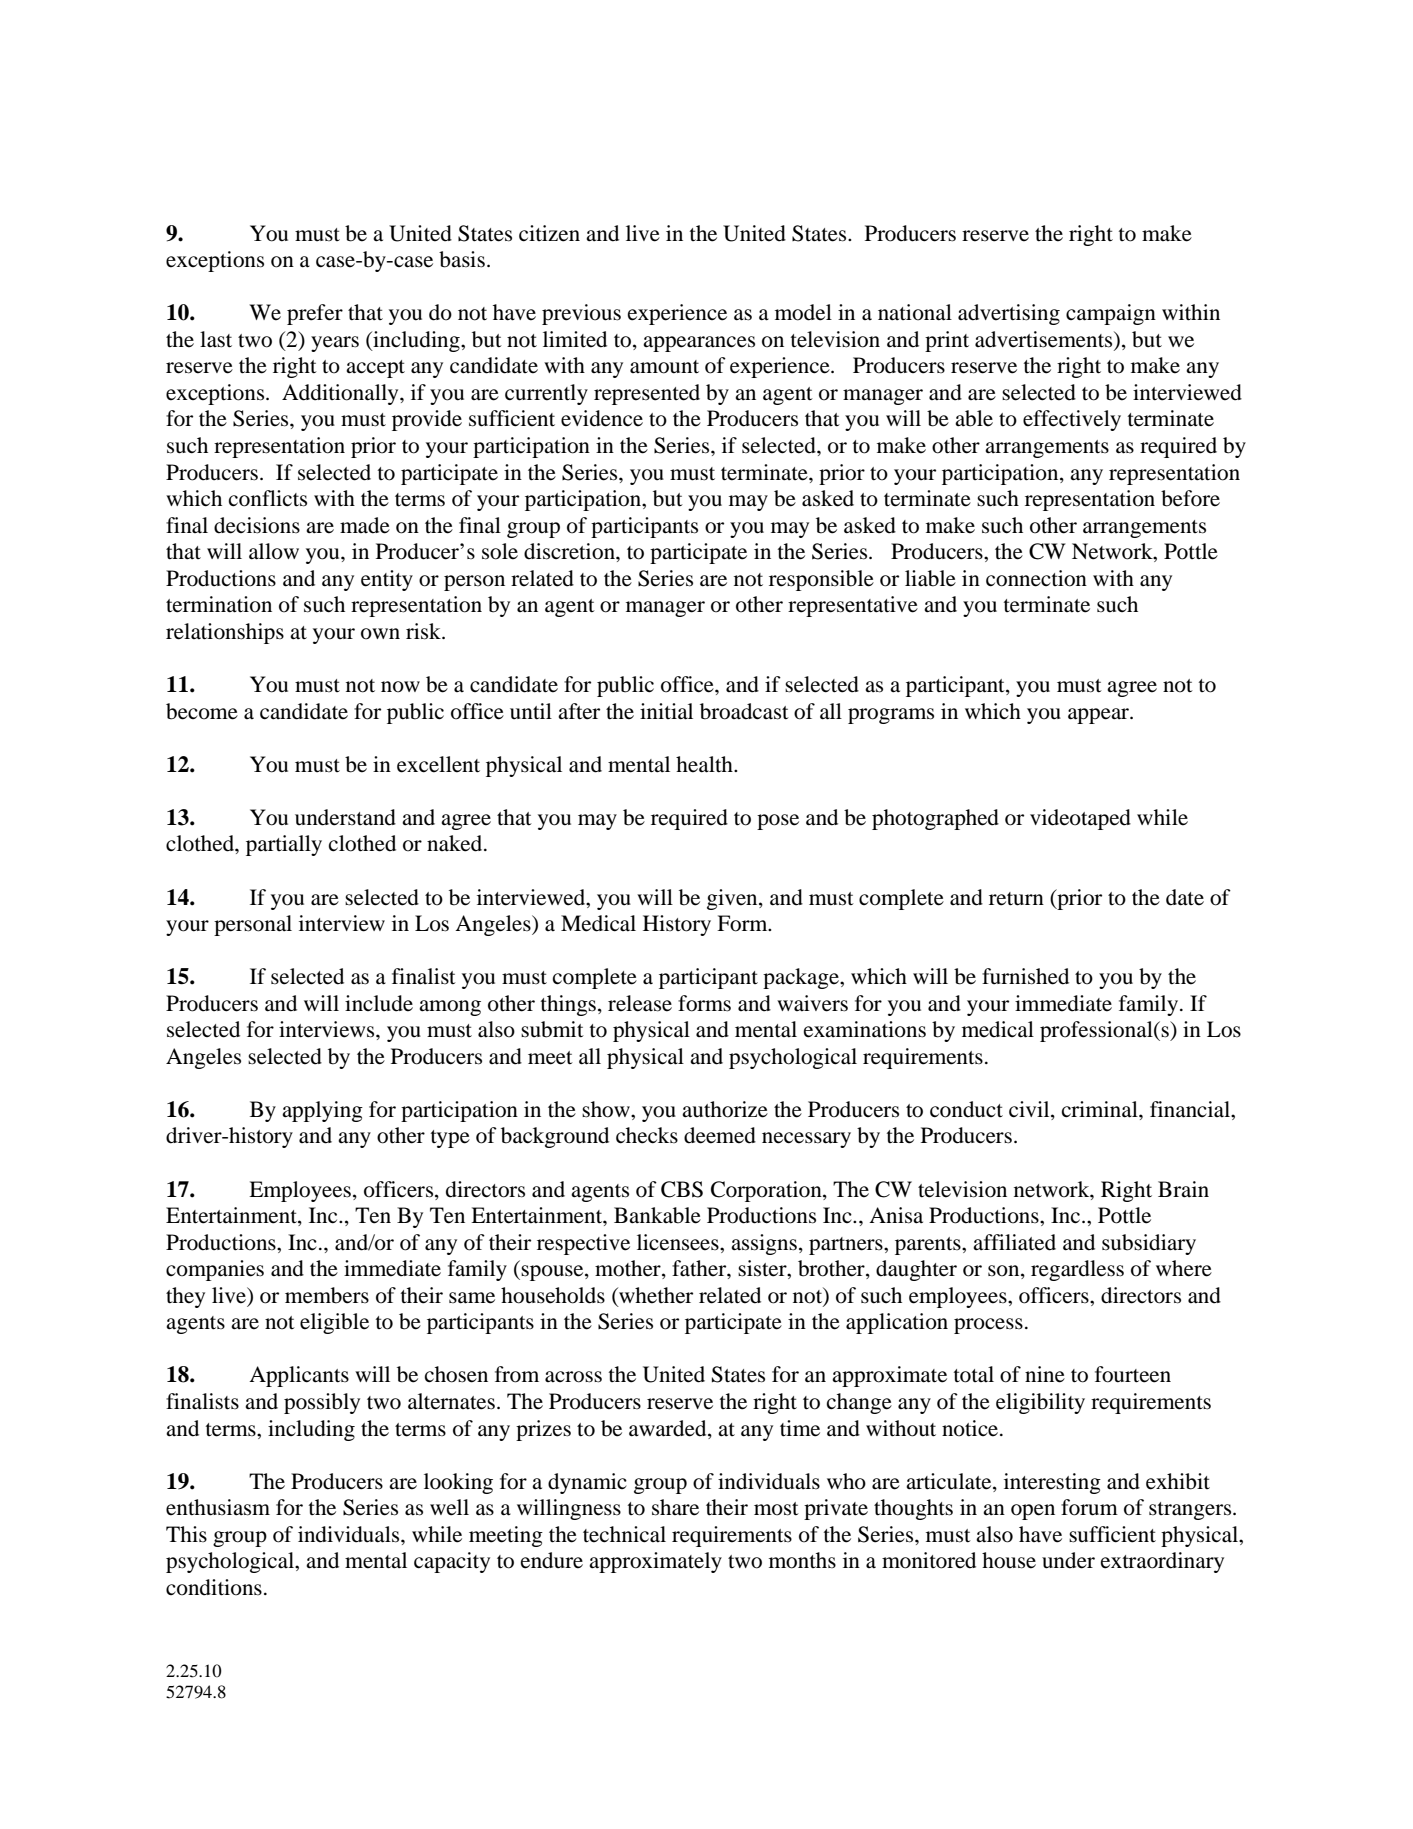  What do you see at coordinates (327, 1295) in the screenshot?
I see `members` at bounding box center [327, 1295].
